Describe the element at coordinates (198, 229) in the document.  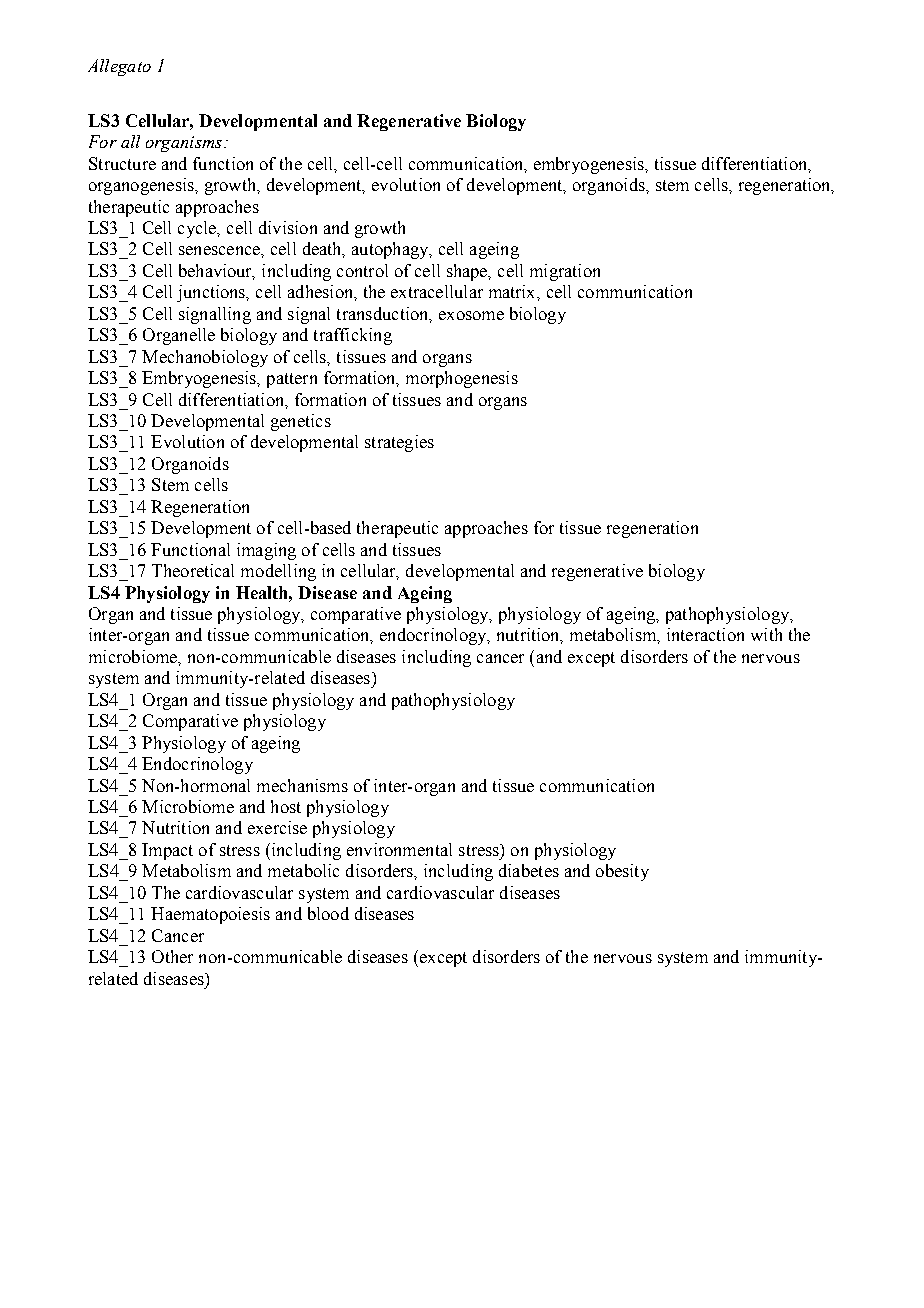
I see `cycle` at that location.
